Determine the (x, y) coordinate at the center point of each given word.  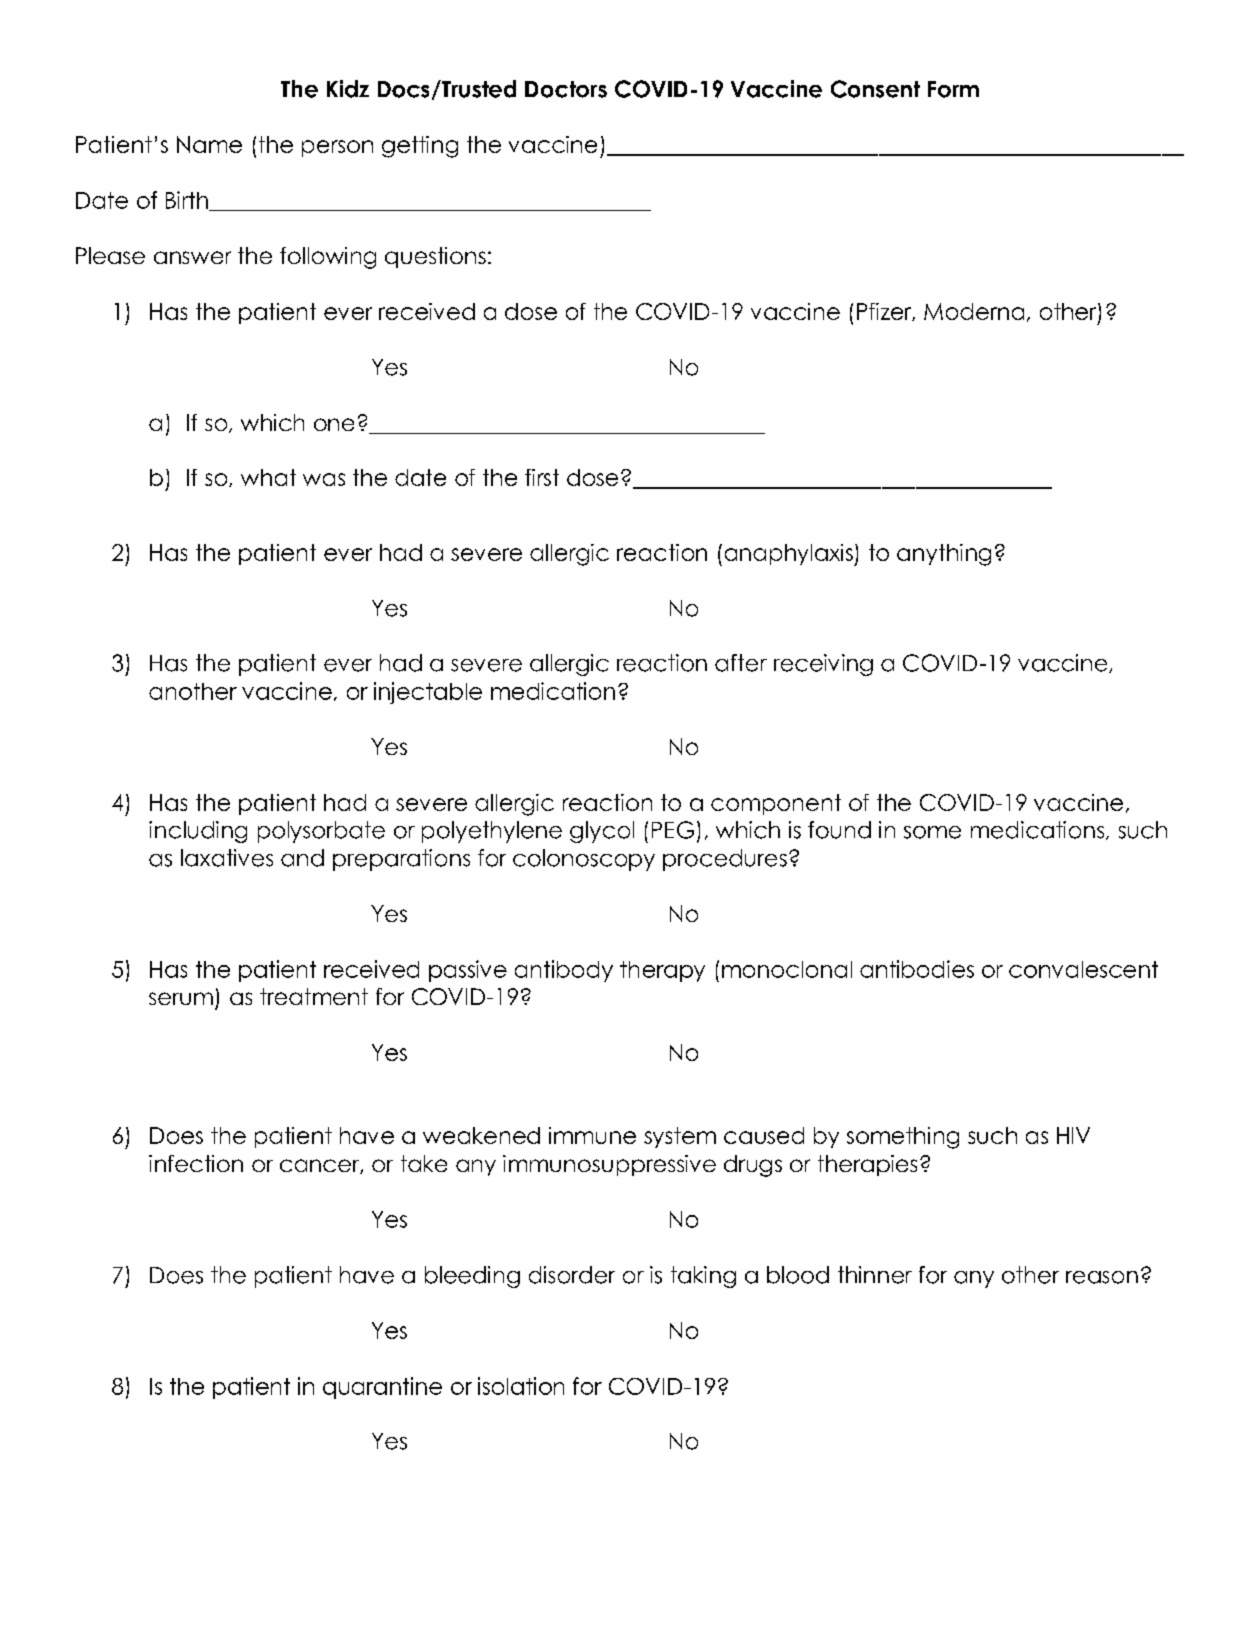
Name (209, 144)
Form (953, 89)
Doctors (566, 89)
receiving (823, 665)
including (198, 832)
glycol (602, 832)
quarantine (382, 1388)
